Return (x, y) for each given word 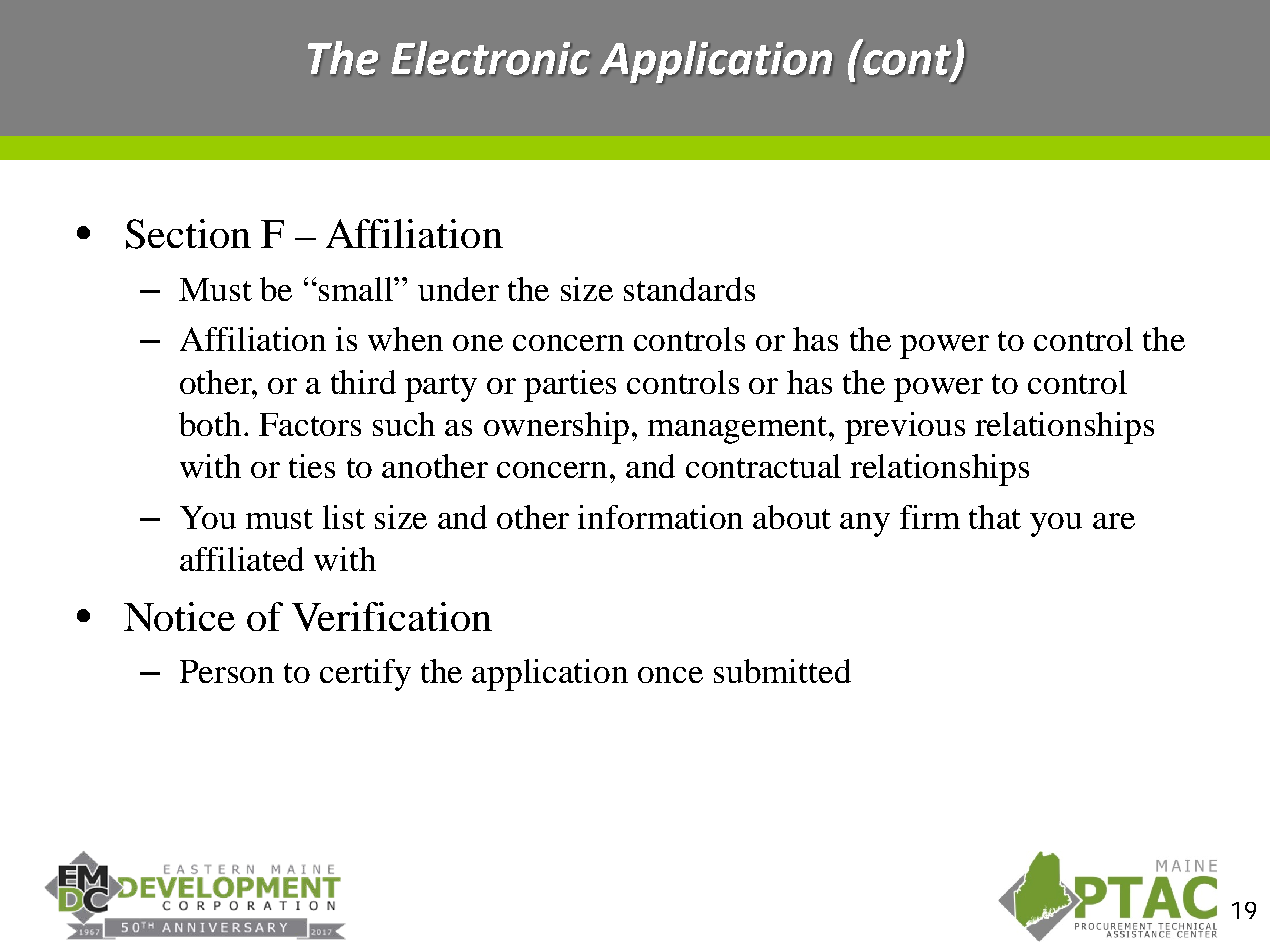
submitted (782, 671)
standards (689, 289)
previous (905, 428)
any (865, 525)
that (995, 517)
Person (227, 671)
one (478, 343)
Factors (310, 424)
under (458, 289)
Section (188, 234)
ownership (558, 428)
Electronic (490, 58)
